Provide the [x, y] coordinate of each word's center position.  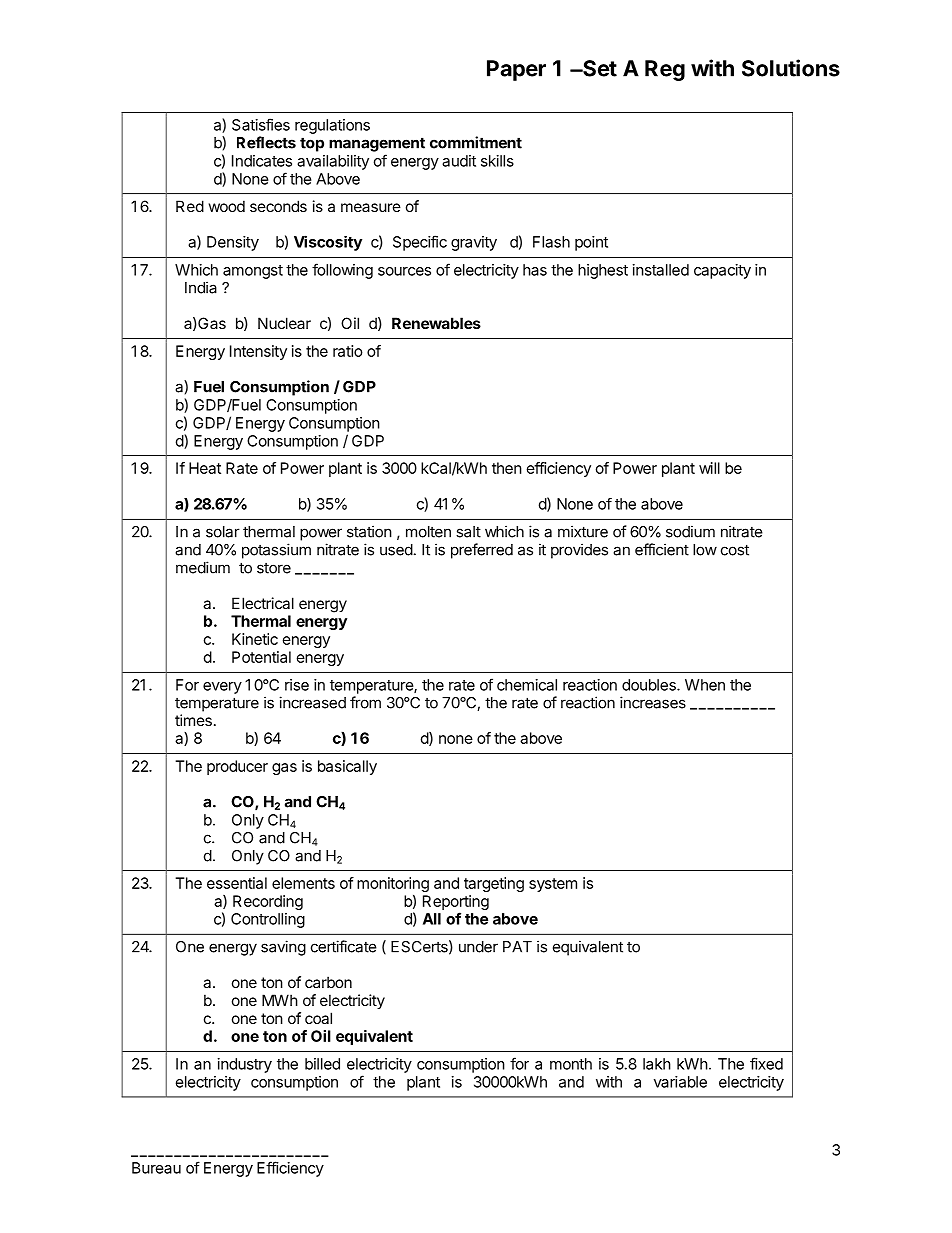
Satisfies [261, 124]
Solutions [791, 68]
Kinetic [255, 639]
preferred [482, 551]
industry [245, 1065]
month [571, 1064]
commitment [476, 142]
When [705, 685]
